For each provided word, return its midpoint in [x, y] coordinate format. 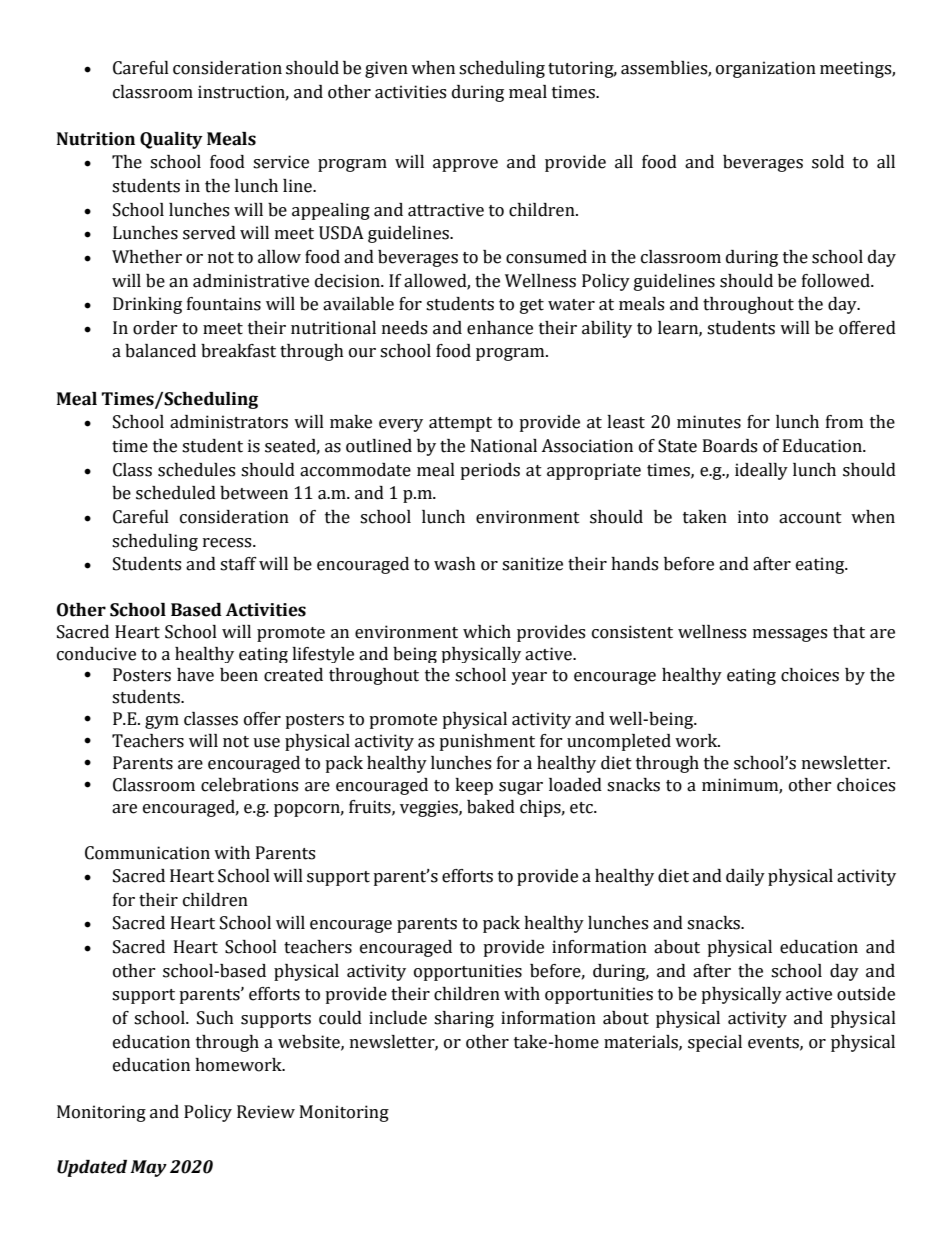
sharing [464, 1019]
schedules [196, 470]
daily [745, 877]
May [148, 1168]
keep [474, 786]
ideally [761, 471]
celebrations [249, 785]
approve [465, 165]
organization [766, 69]
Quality [171, 140]
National [504, 446]
